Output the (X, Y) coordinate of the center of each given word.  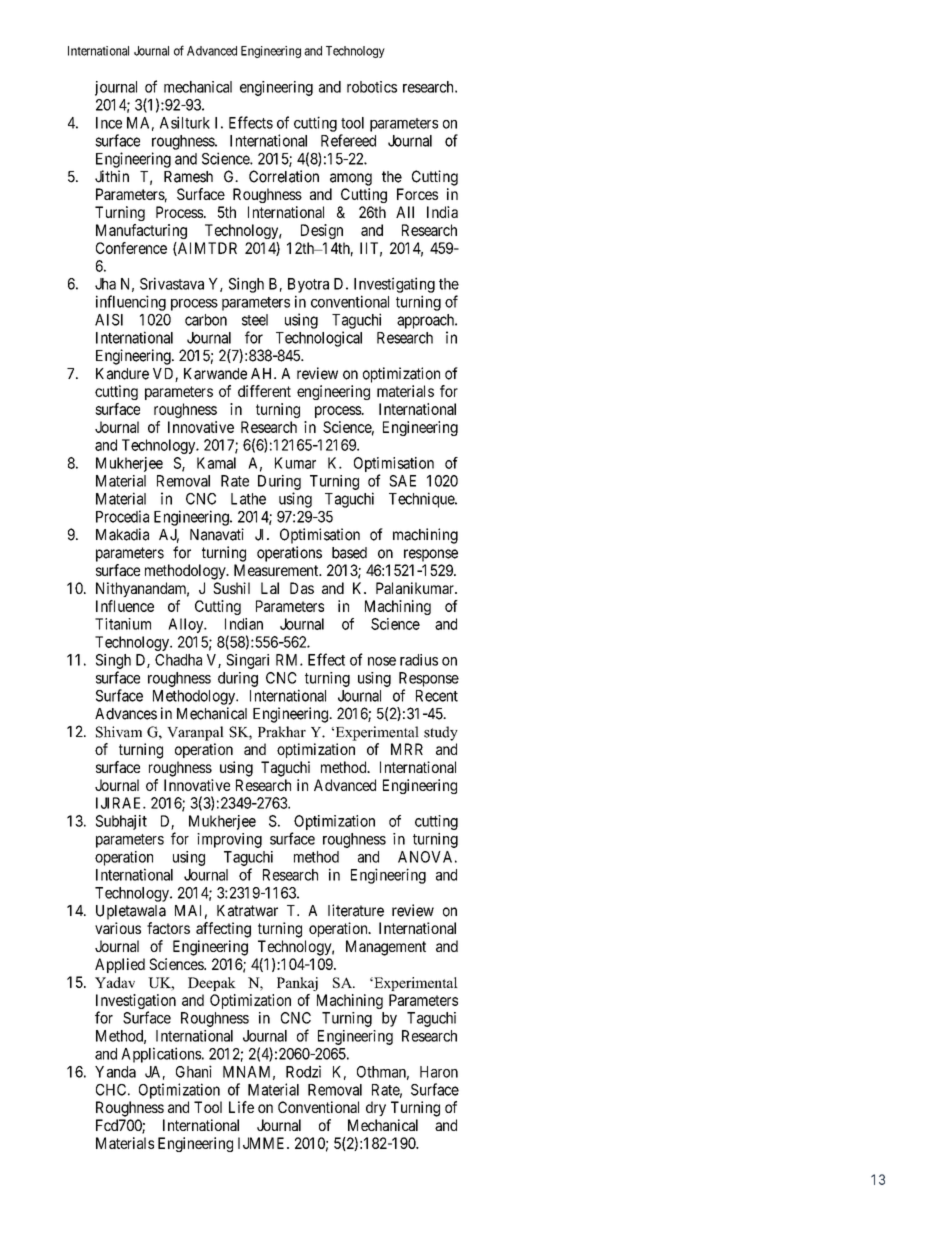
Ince (109, 123)
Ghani (194, 1071)
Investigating (394, 285)
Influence (125, 606)
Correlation (284, 176)
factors (168, 928)
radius (419, 660)
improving (229, 840)
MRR (407, 749)
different (264, 391)
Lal (270, 588)
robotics (372, 87)
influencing (131, 303)
